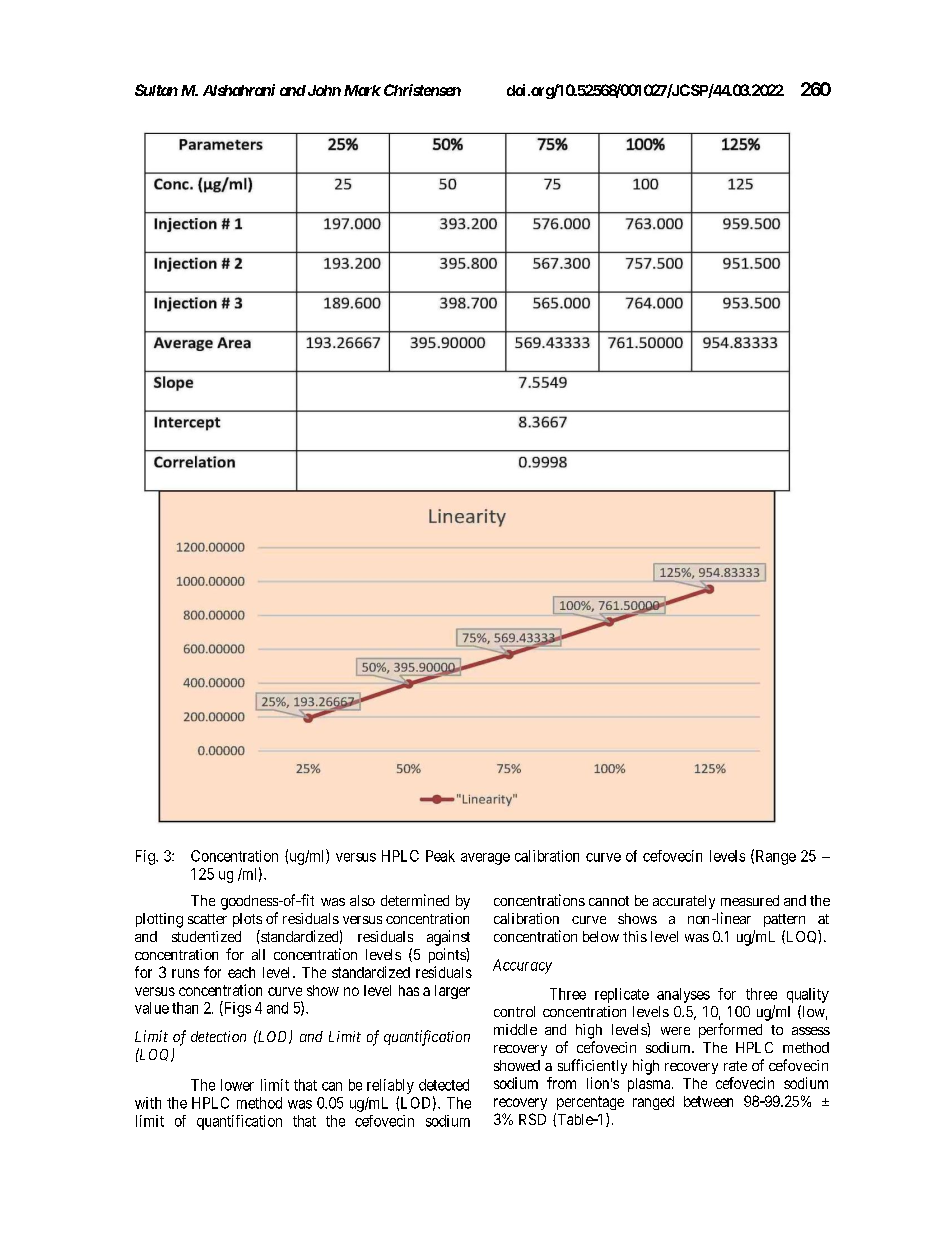 Image resolution: width=952 pixels, height=1233 pixels. I want to click on Christensen, so click(422, 90).
